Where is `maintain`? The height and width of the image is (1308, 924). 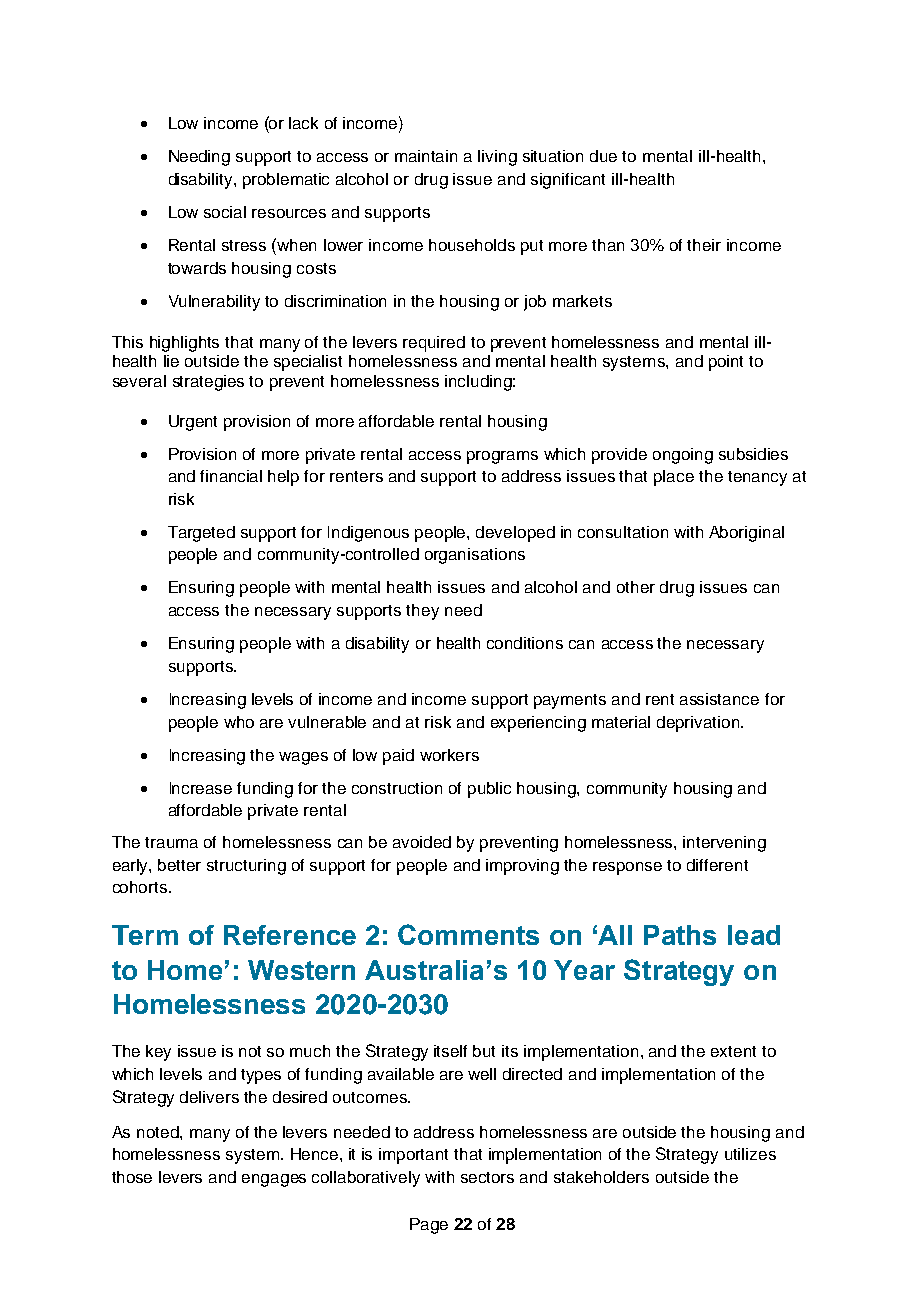
maintain is located at coordinates (426, 156).
